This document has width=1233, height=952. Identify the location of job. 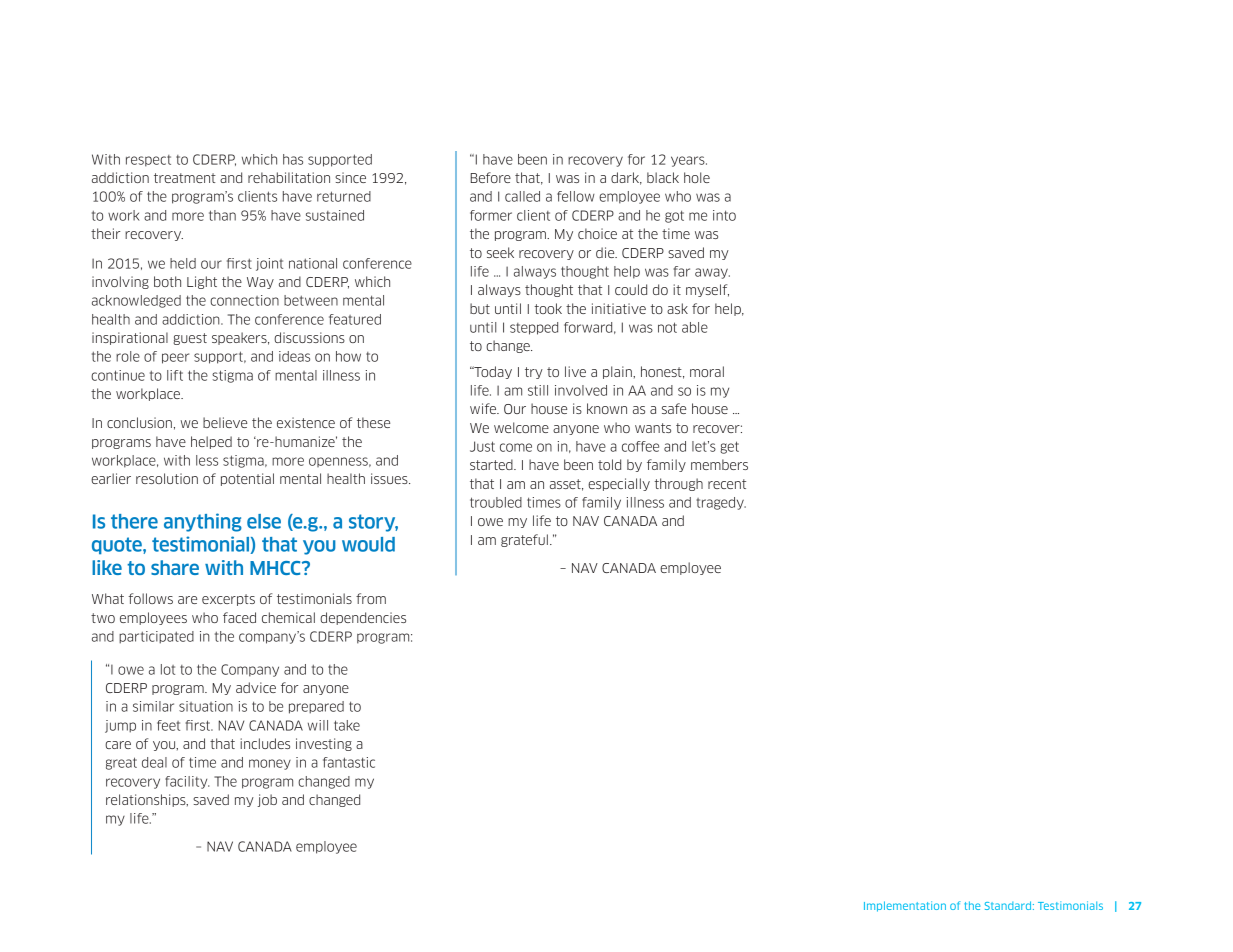
(267, 800).
